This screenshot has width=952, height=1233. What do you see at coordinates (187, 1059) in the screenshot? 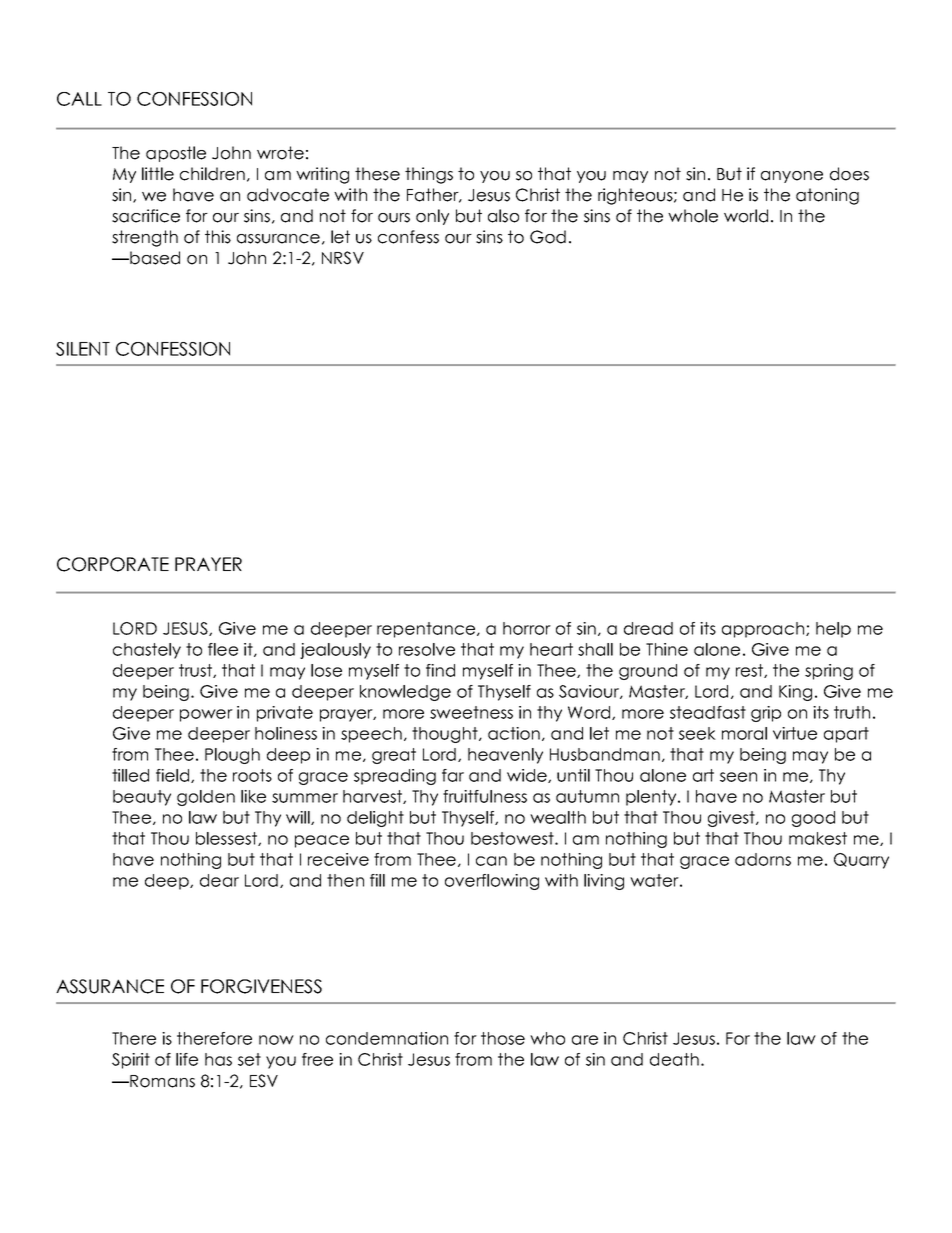
I see `life` at bounding box center [187, 1059].
